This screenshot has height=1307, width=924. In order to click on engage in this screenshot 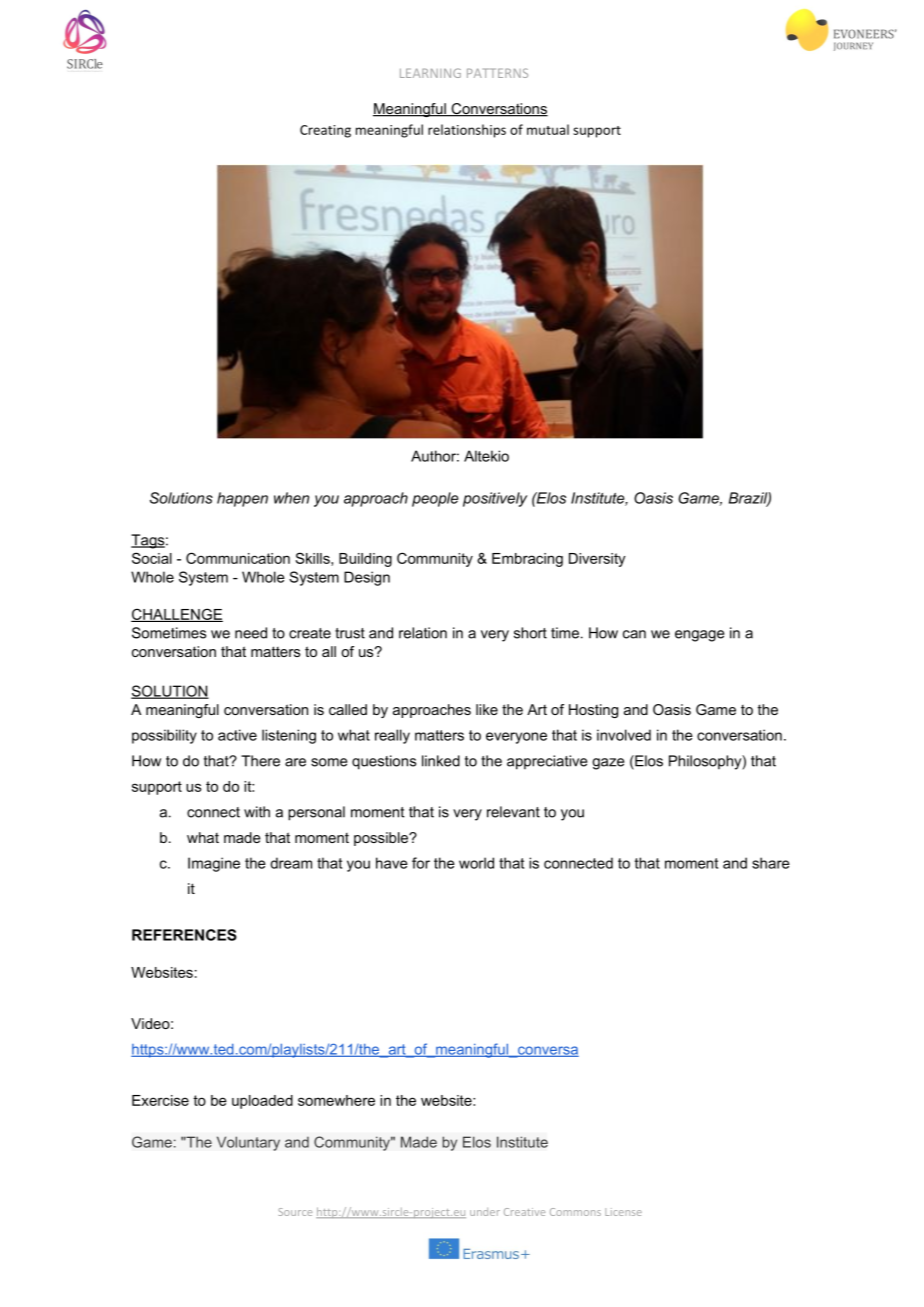, I will do `click(699, 636)`.
